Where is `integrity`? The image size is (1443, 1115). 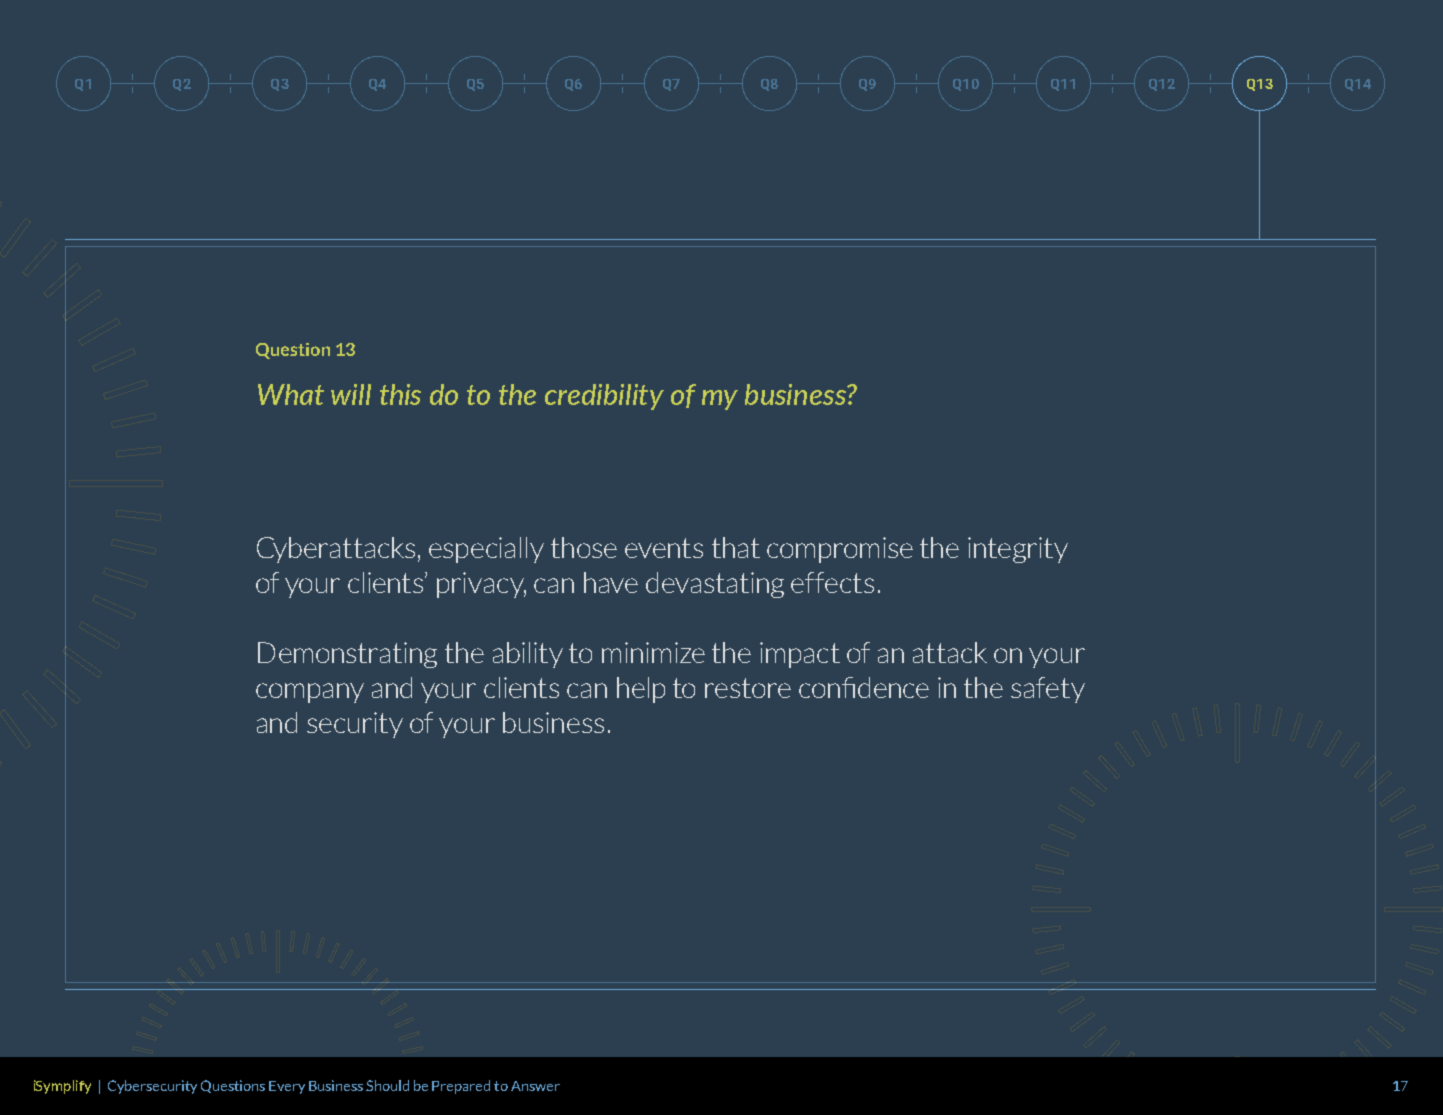 integrity is located at coordinates (1018, 550).
